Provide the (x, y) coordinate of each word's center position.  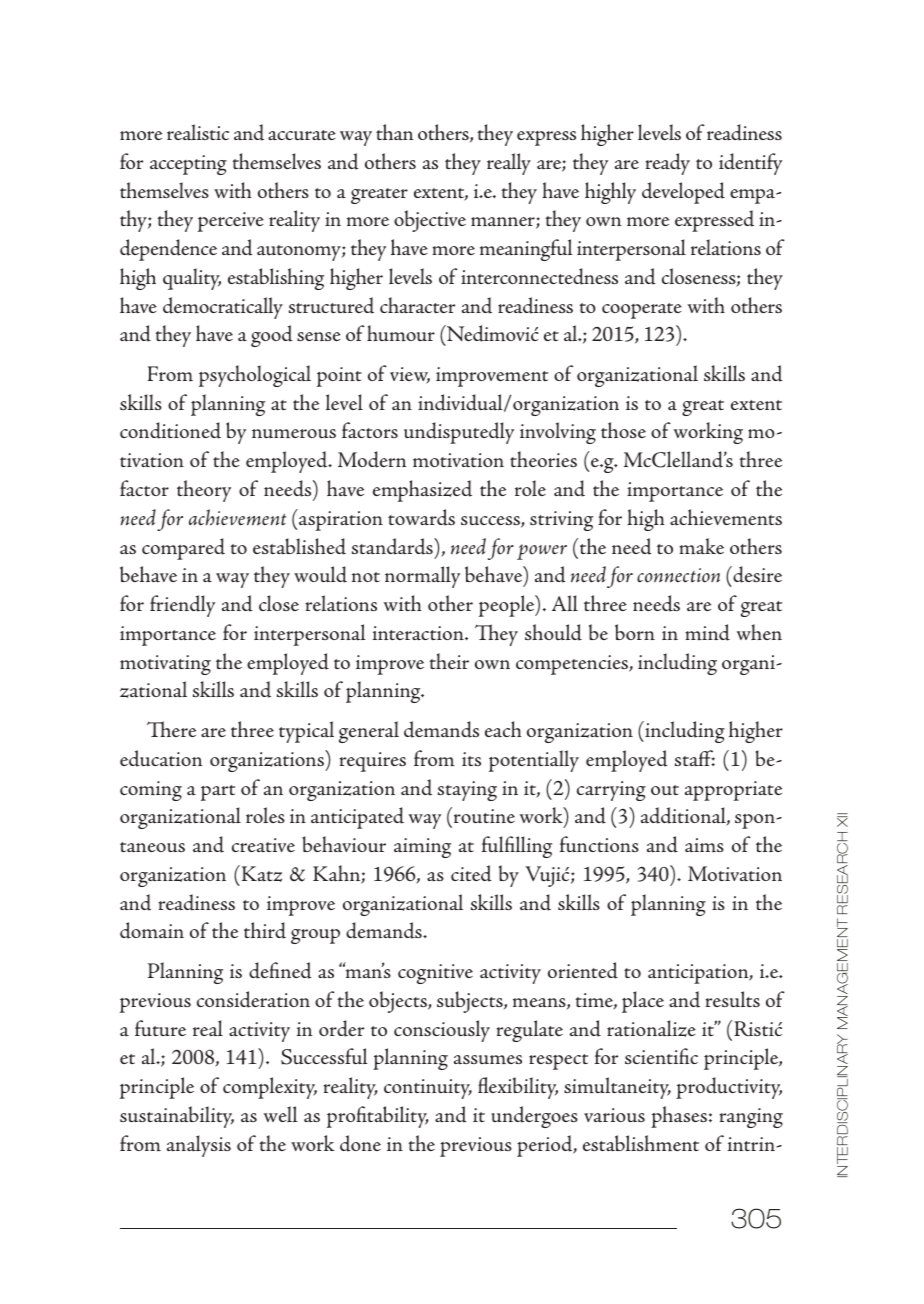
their (449, 661)
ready (667, 164)
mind (707, 632)
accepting (188, 165)
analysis (199, 1146)
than (395, 132)
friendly (182, 606)
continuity (428, 1089)
